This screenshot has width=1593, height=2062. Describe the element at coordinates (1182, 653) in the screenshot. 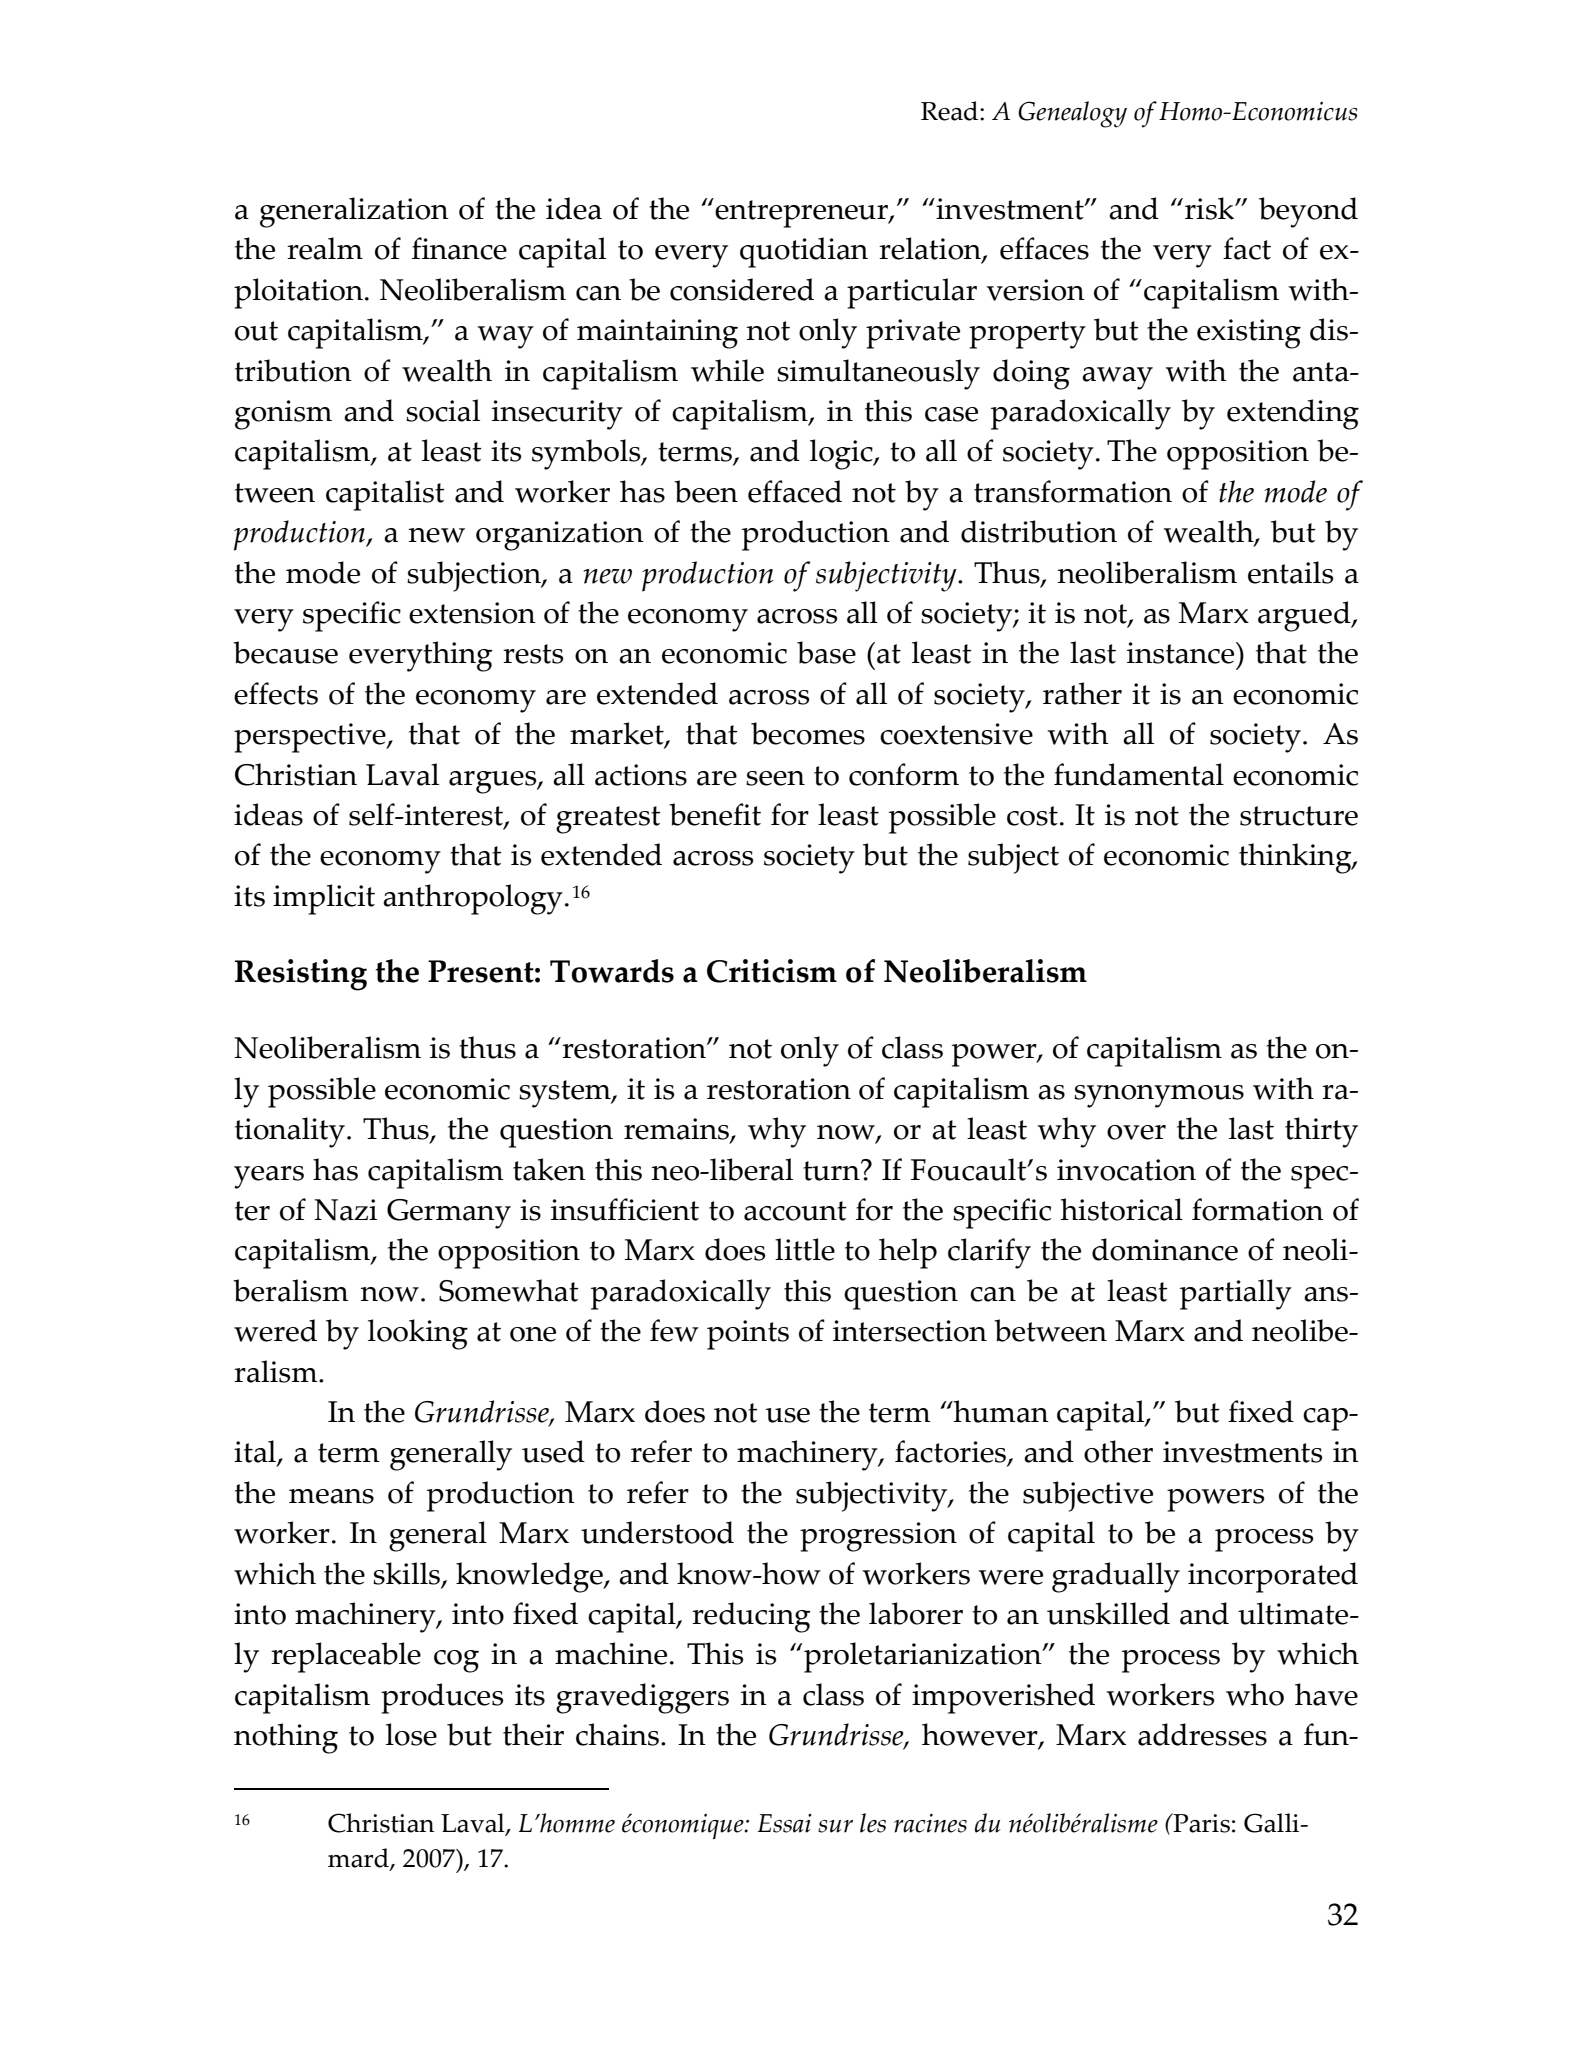

I see `instance` at that location.
